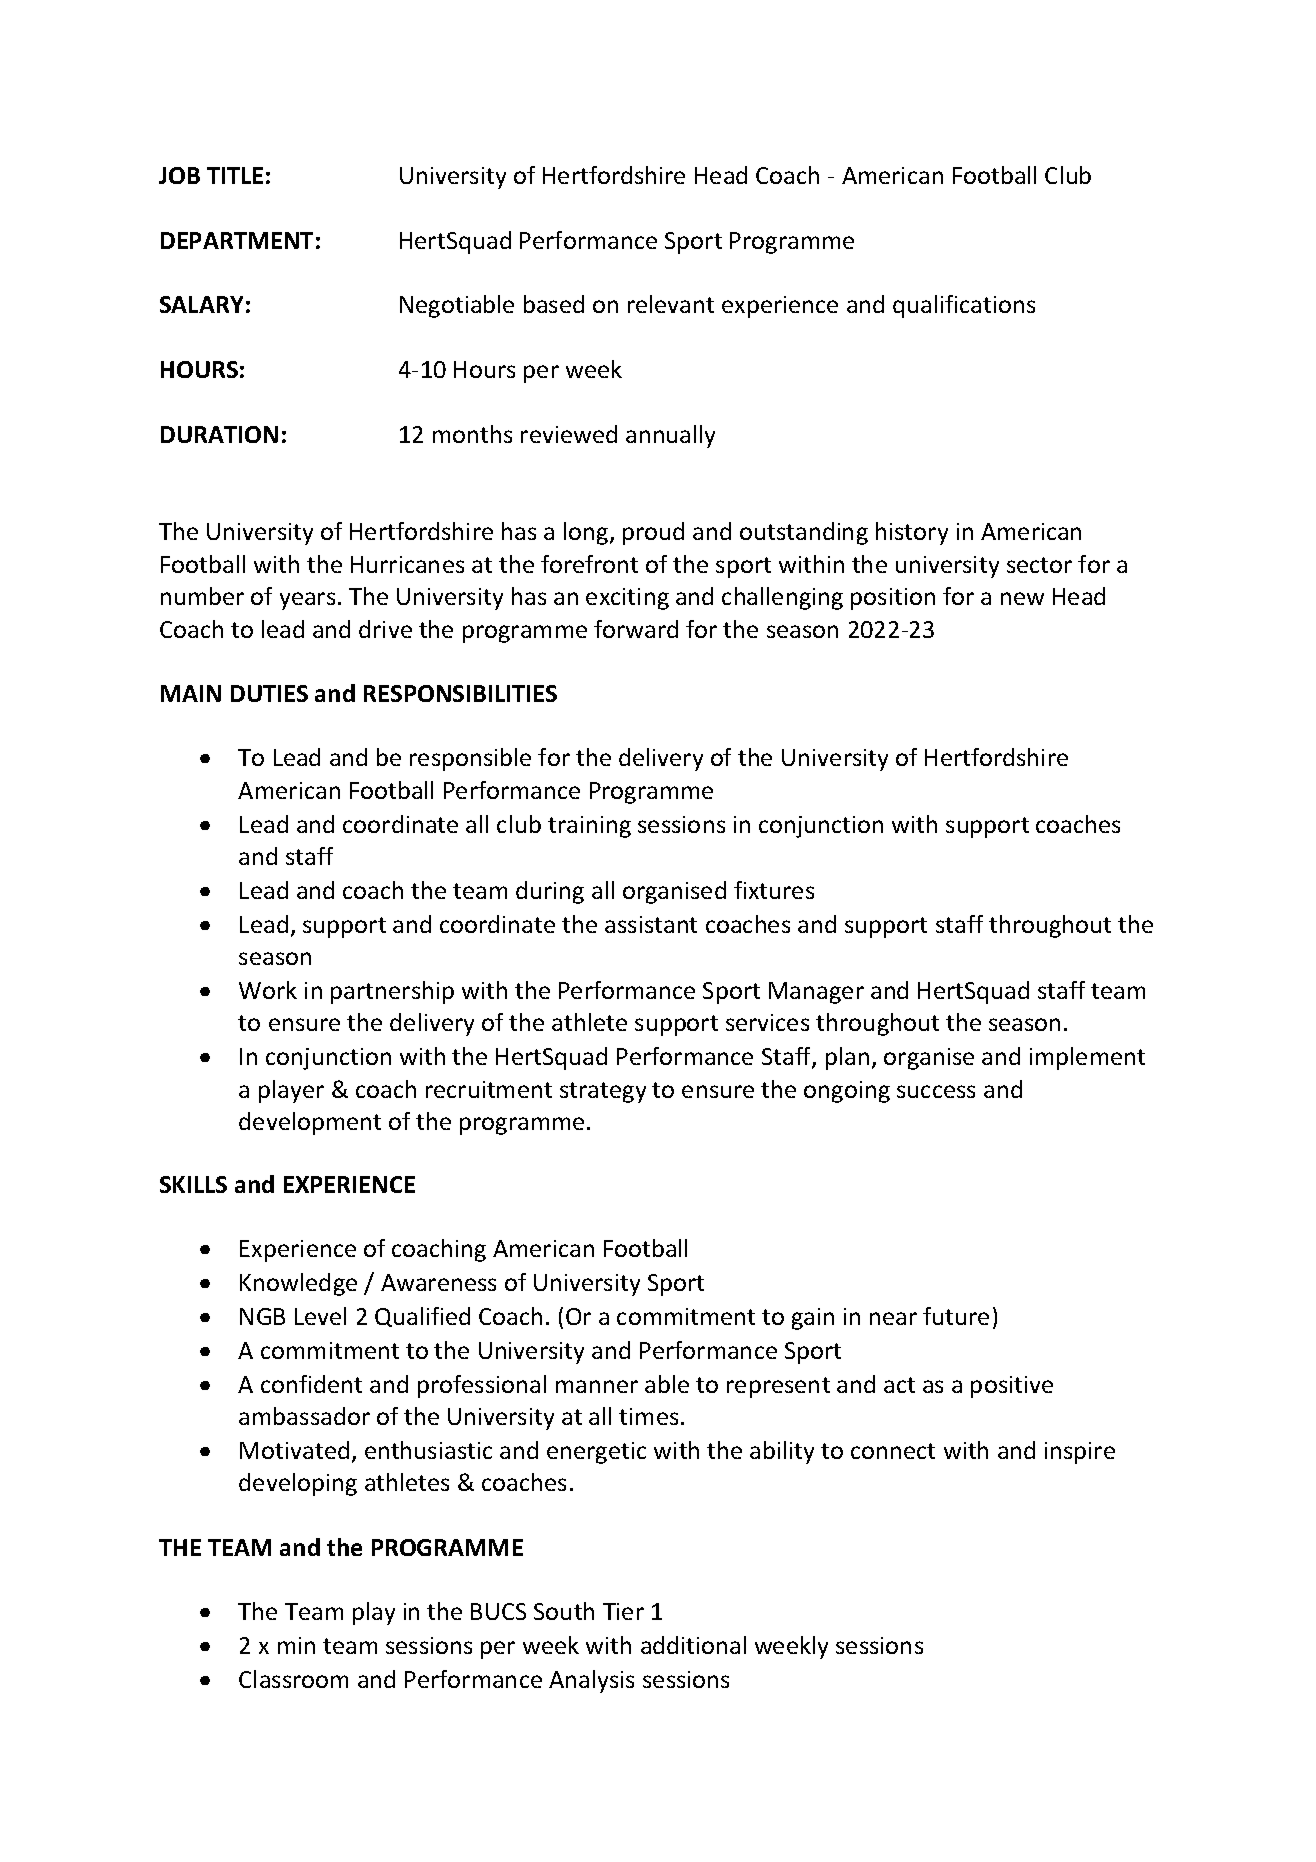 The height and width of the image is (1862, 1316). What do you see at coordinates (1022, 598) in the image?
I see `new` at bounding box center [1022, 598].
